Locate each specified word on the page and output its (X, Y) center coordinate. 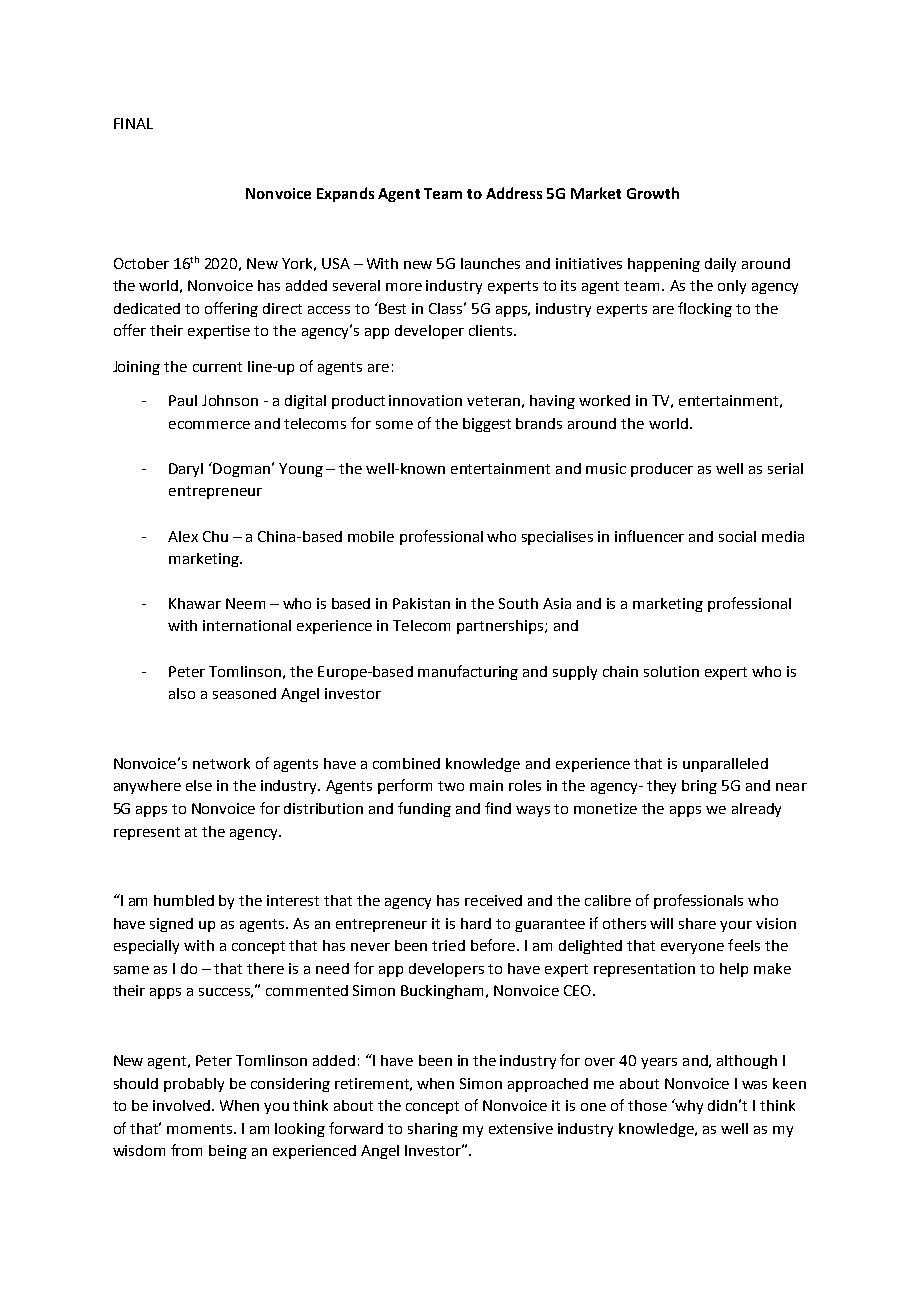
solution (671, 671)
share (697, 923)
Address (514, 193)
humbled (184, 900)
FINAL (133, 123)
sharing (433, 1130)
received (493, 900)
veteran (493, 401)
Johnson (230, 400)
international (247, 625)
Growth (653, 193)
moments (201, 1129)
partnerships (501, 627)
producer (662, 470)
